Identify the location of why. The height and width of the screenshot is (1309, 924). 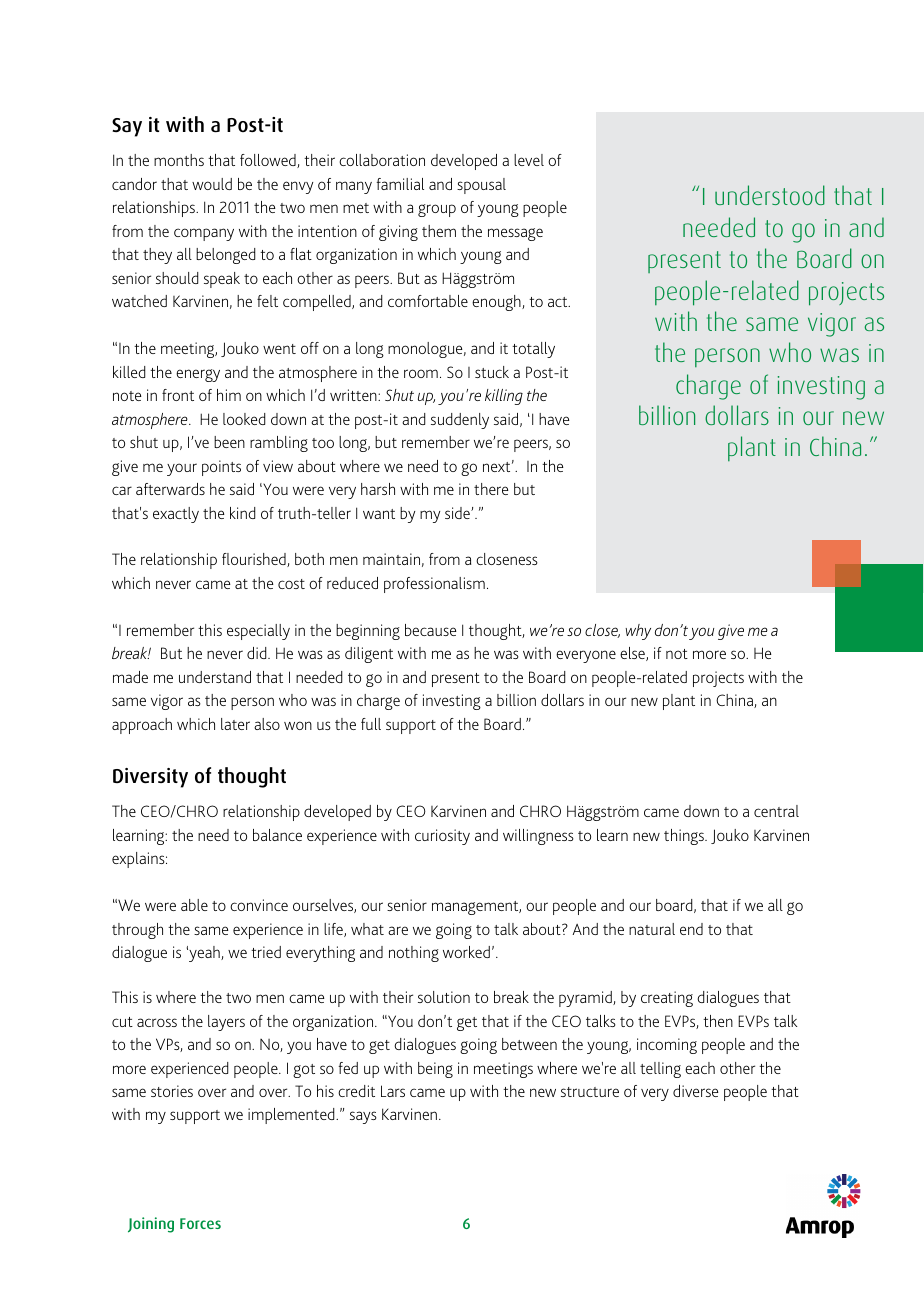
(638, 632).
